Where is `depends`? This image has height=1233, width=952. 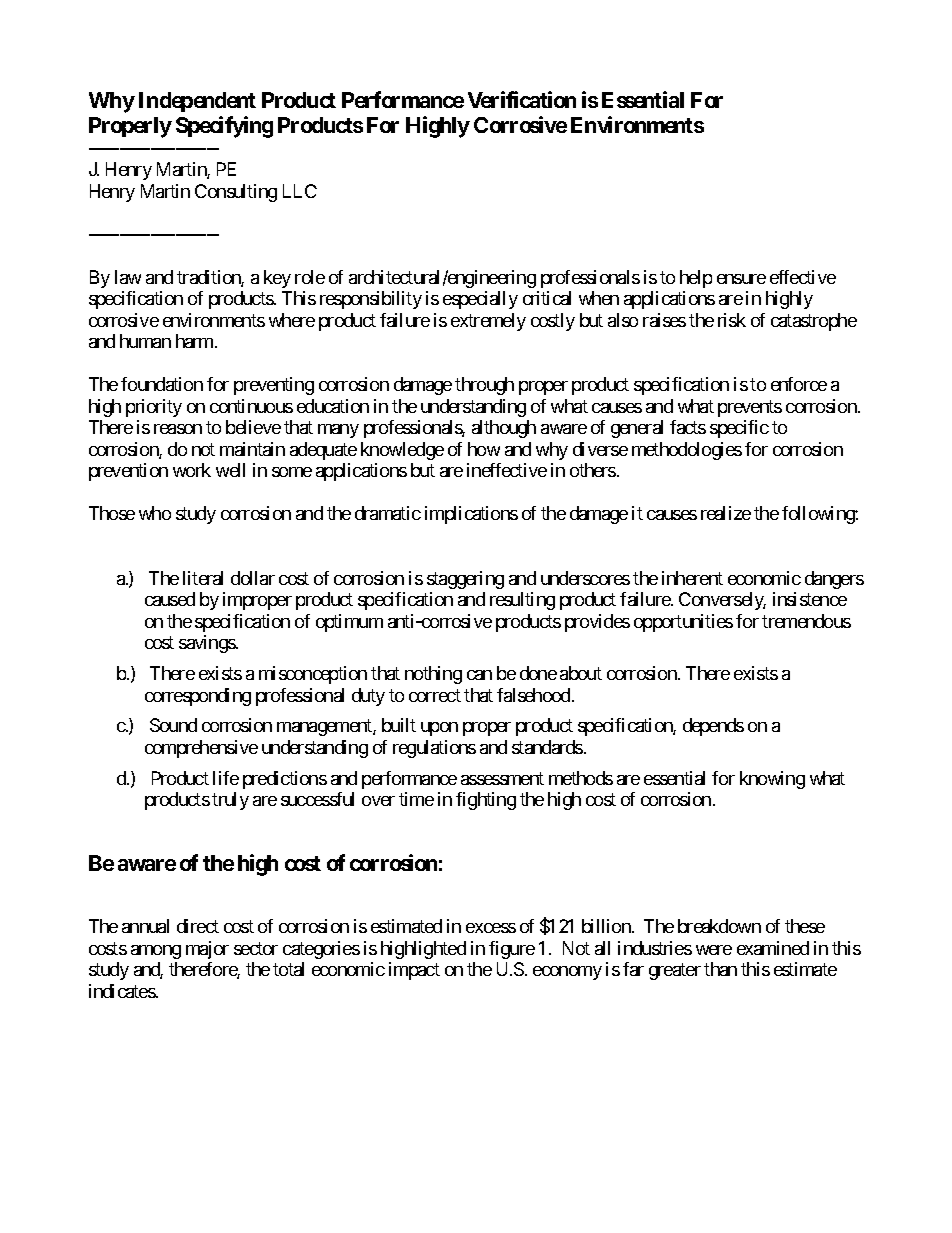 depends is located at coordinates (713, 727).
